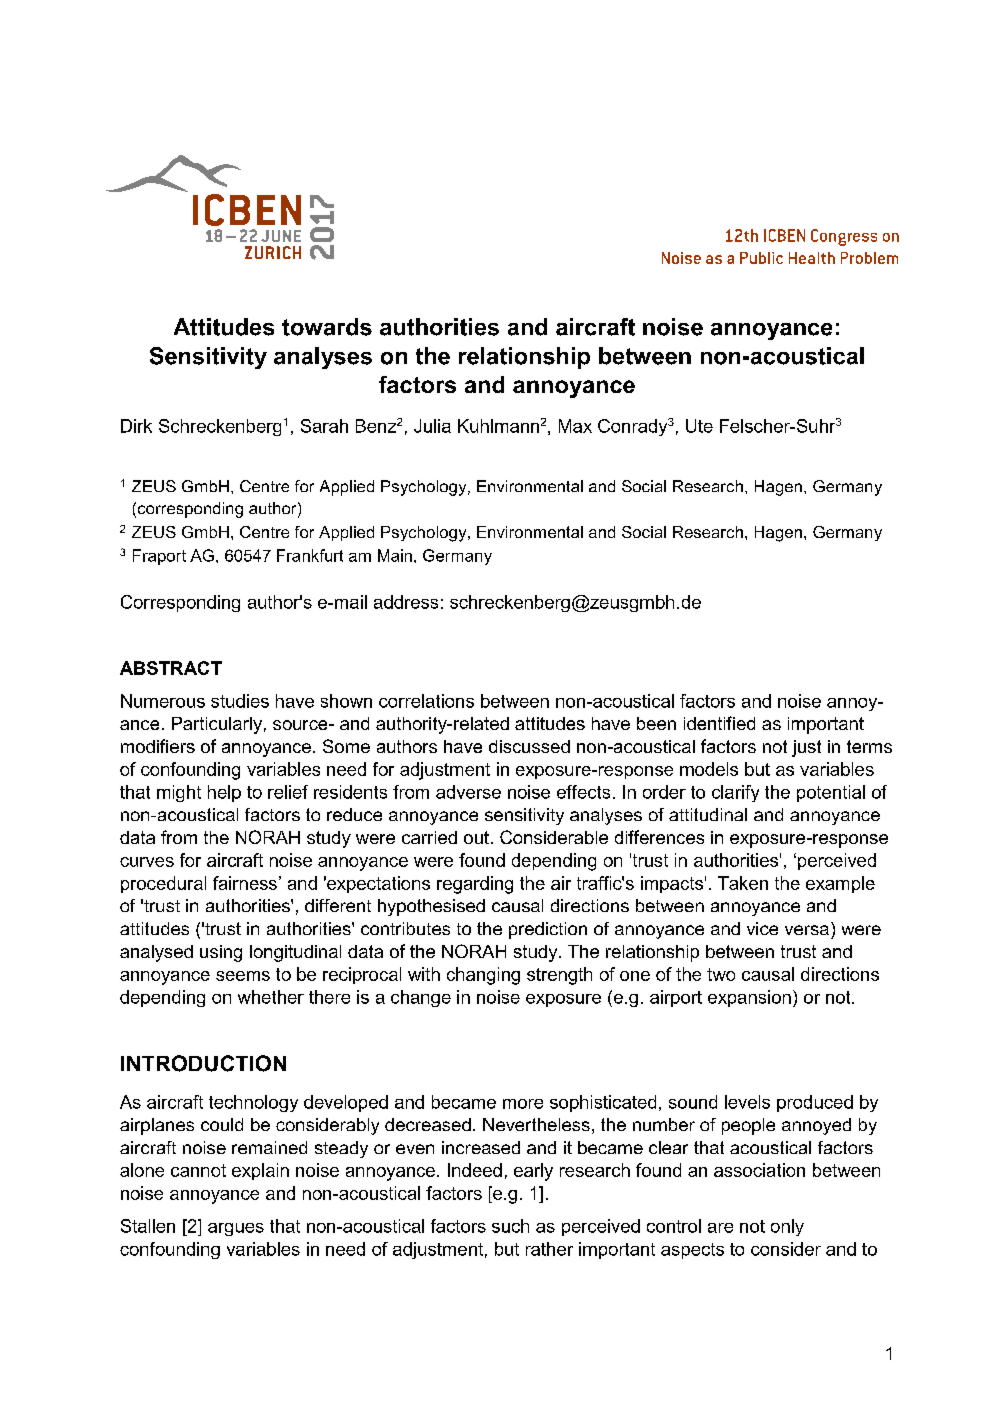  What do you see at coordinates (240, 701) in the page?
I see `studies` at bounding box center [240, 701].
